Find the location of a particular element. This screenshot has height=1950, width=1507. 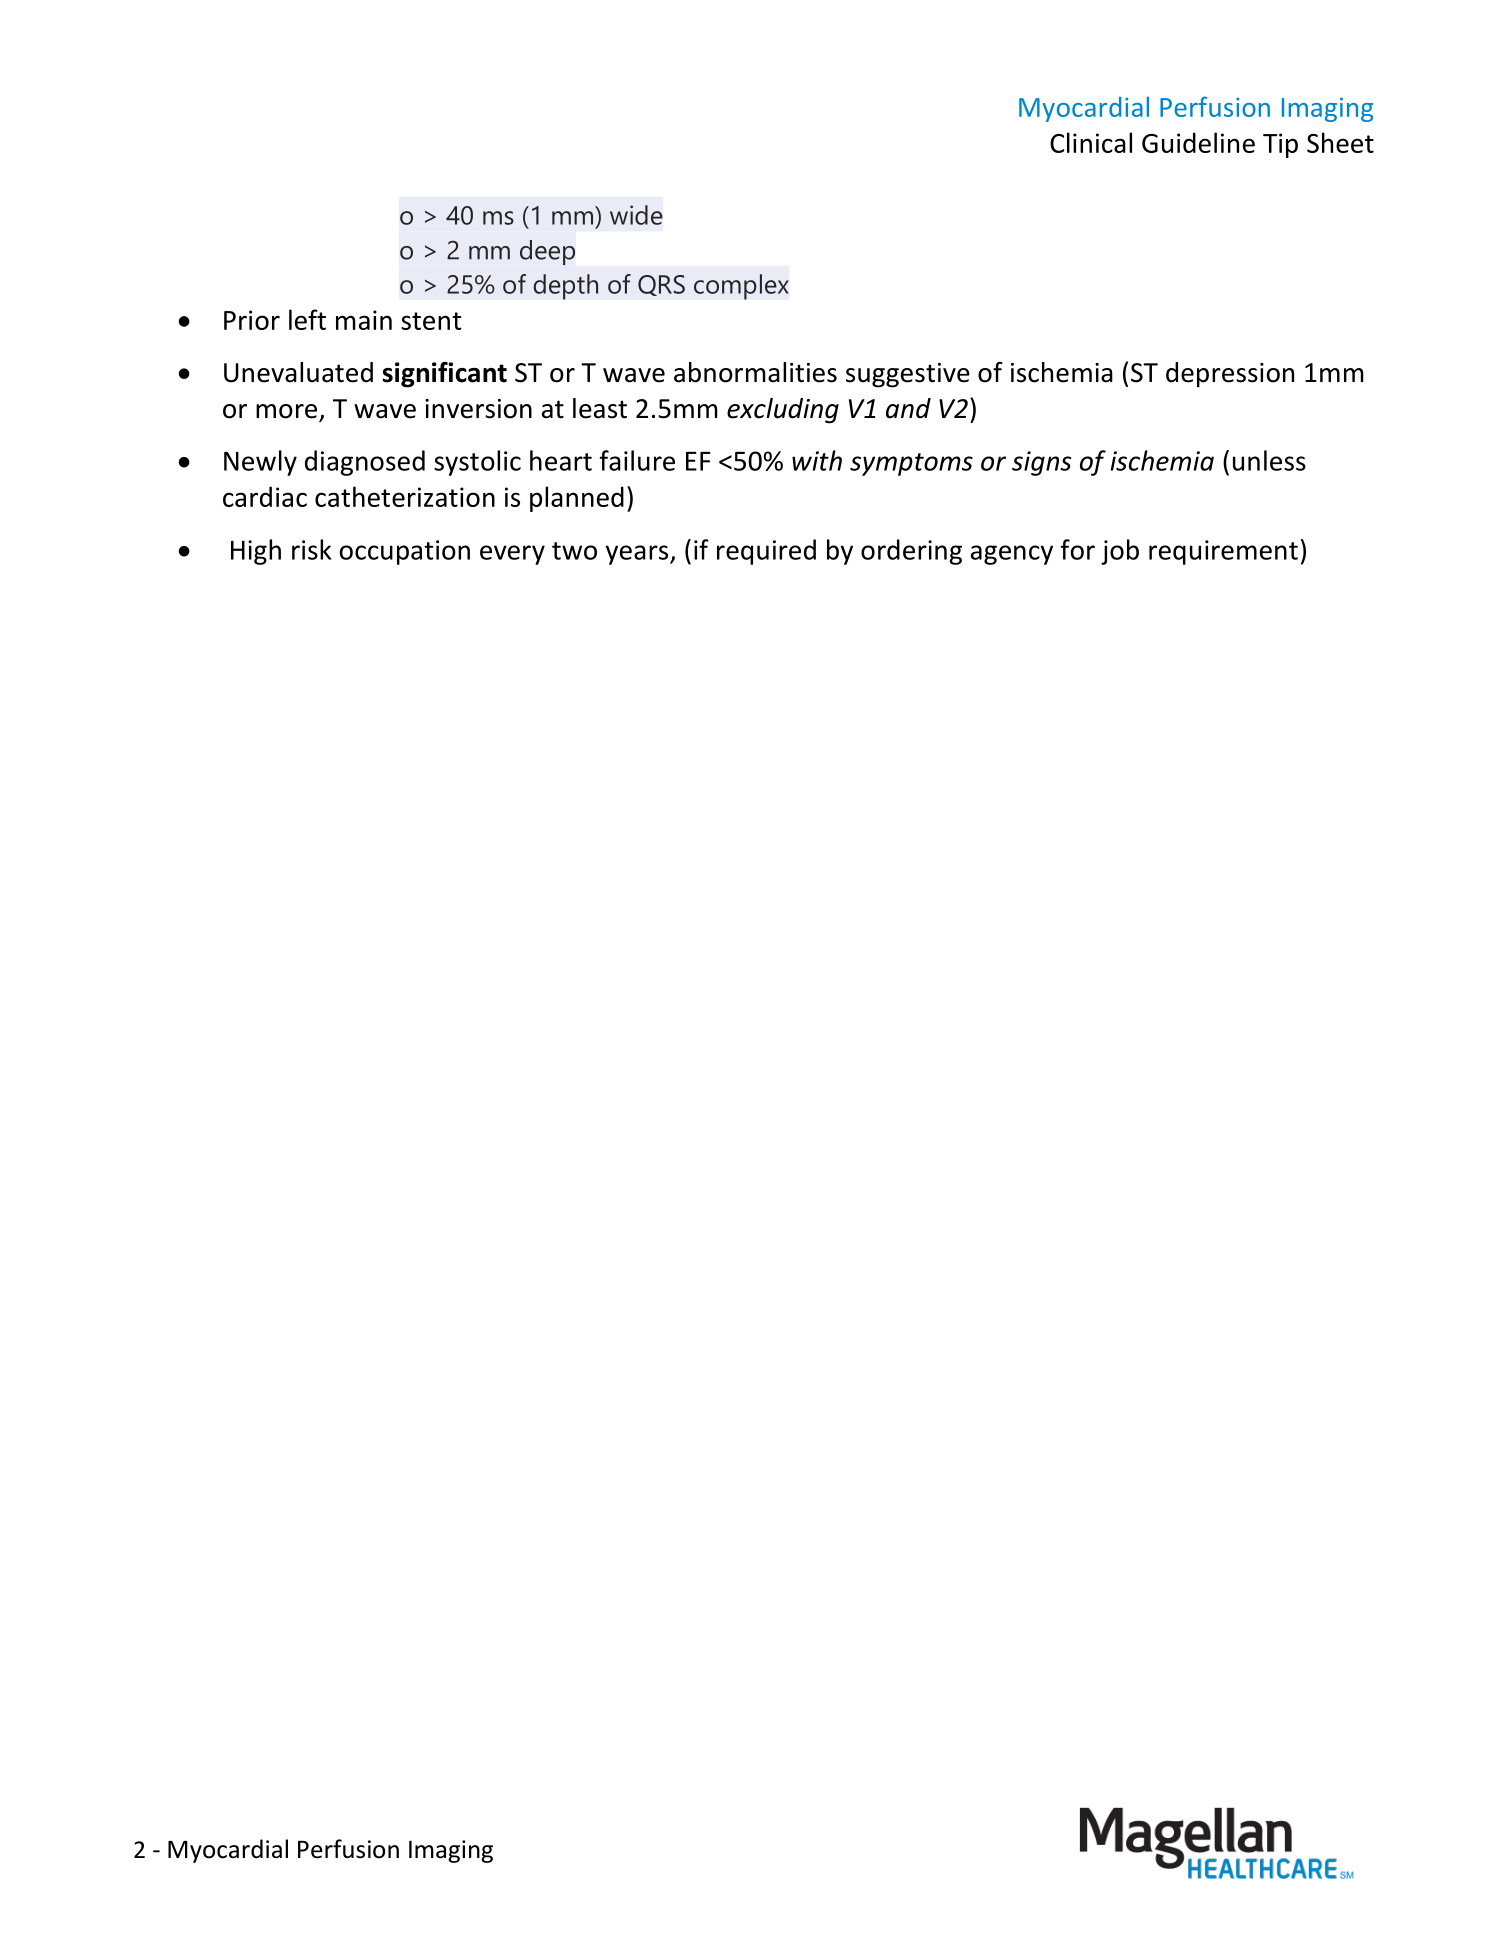

Clinical is located at coordinates (1091, 142).
